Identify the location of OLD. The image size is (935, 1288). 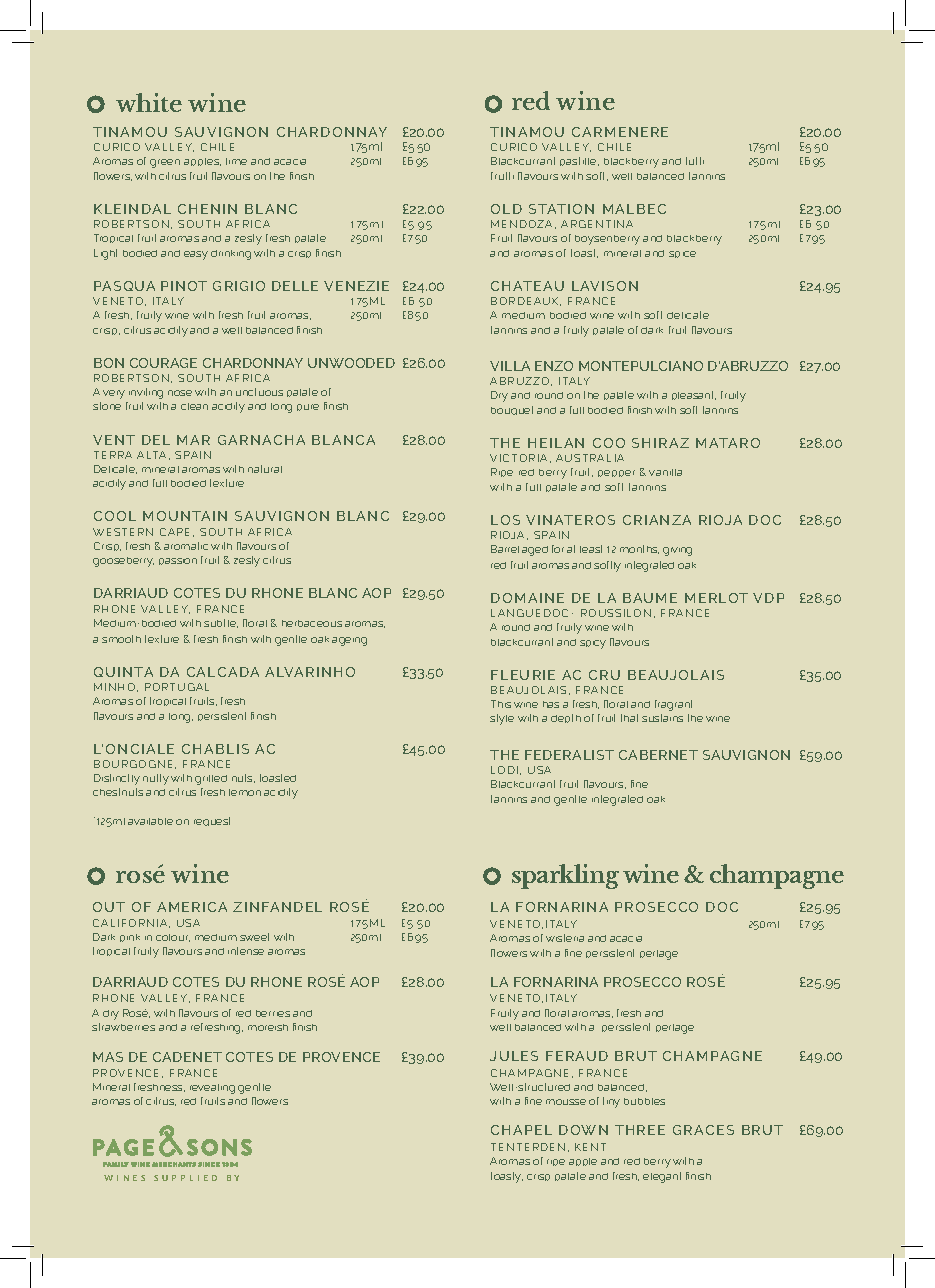
(506, 209).
